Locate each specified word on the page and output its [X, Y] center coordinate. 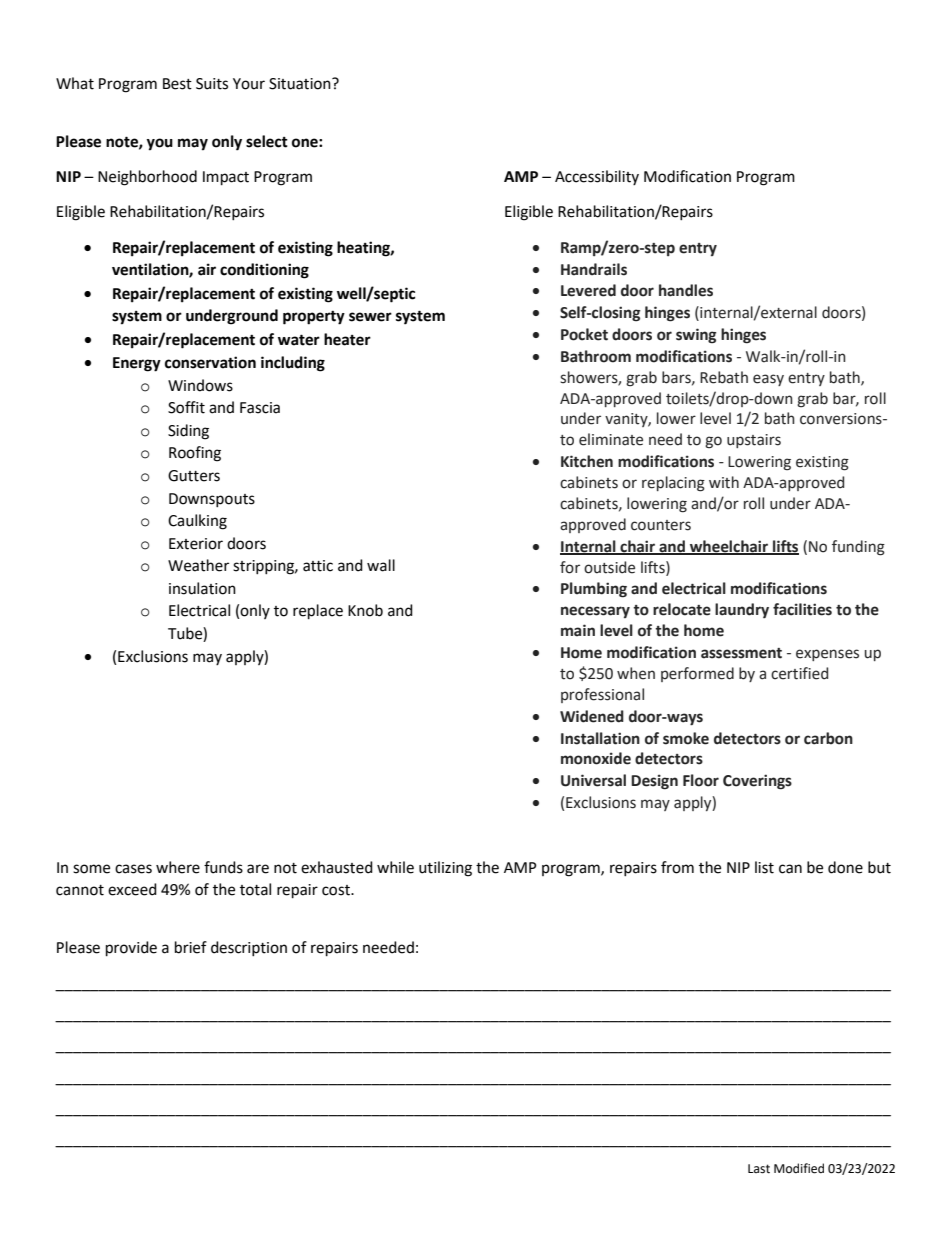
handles [686, 290]
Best [177, 84]
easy [768, 380]
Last [759, 1169]
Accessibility [597, 177]
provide [131, 949]
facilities [802, 609]
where [178, 867]
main [578, 630]
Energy [137, 364]
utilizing [445, 869]
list [764, 867]
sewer [370, 317]
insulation [202, 588]
